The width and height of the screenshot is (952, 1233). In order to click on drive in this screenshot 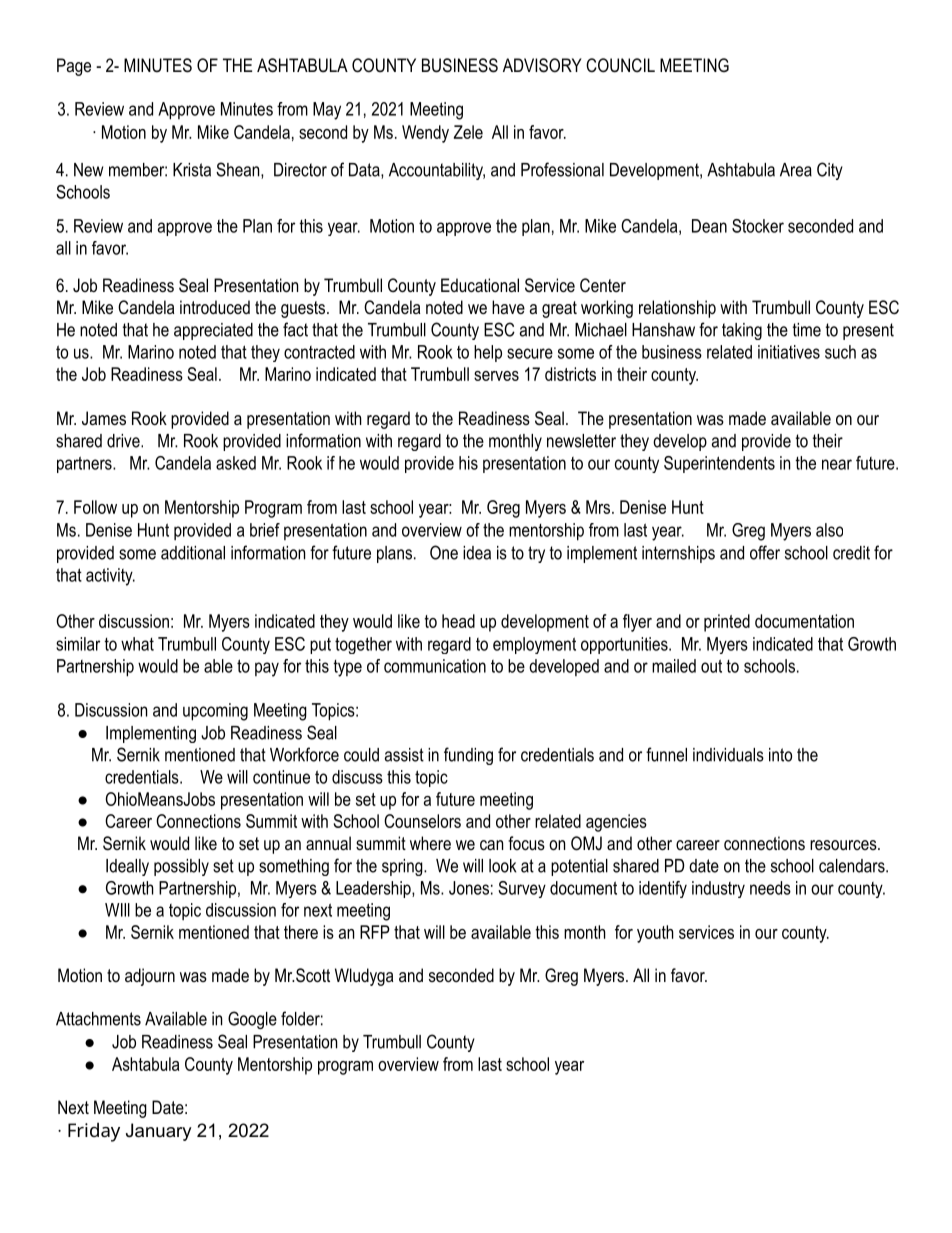, I will do `click(124, 441)`.
